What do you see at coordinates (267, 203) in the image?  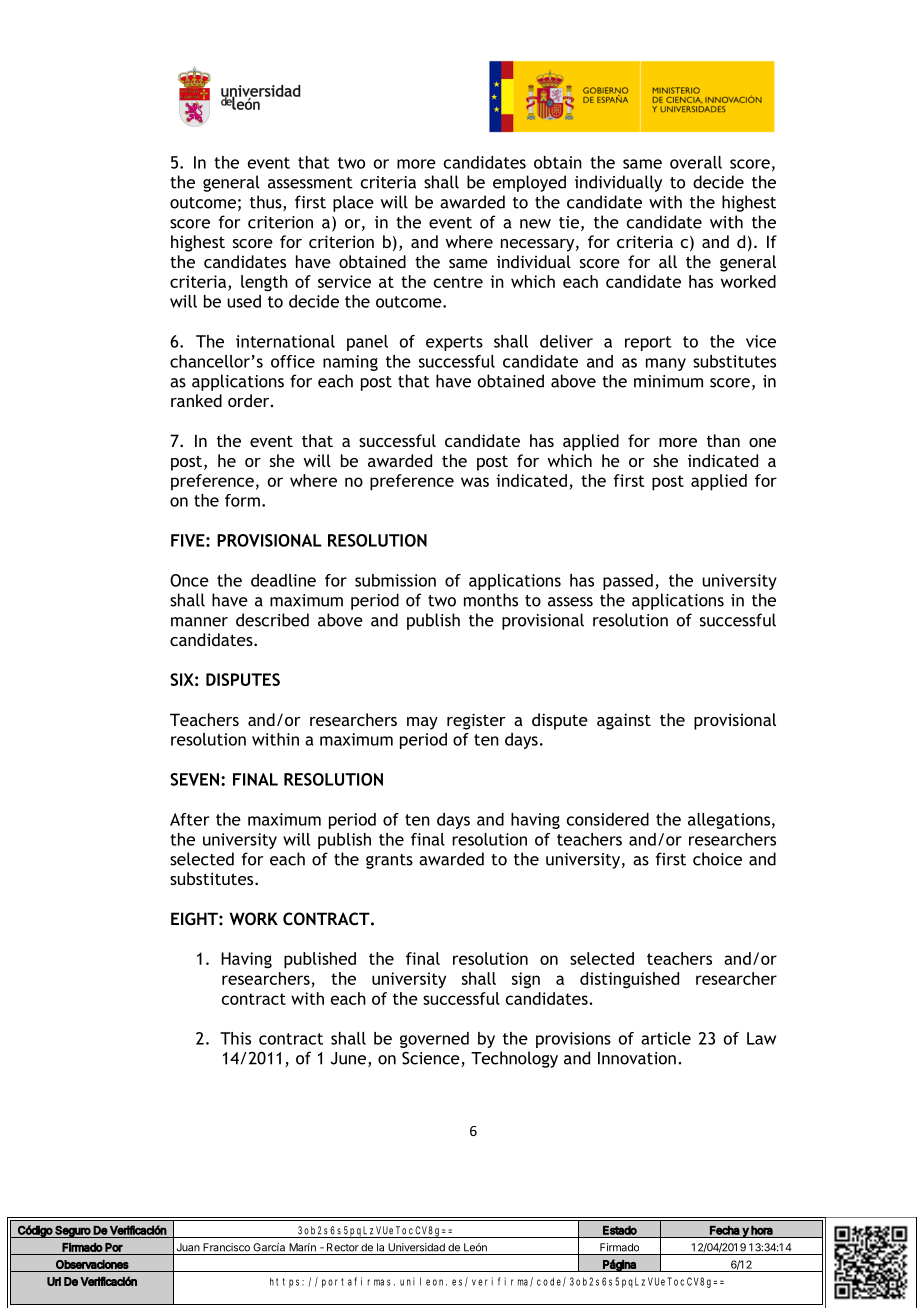 I see `thus` at bounding box center [267, 203].
